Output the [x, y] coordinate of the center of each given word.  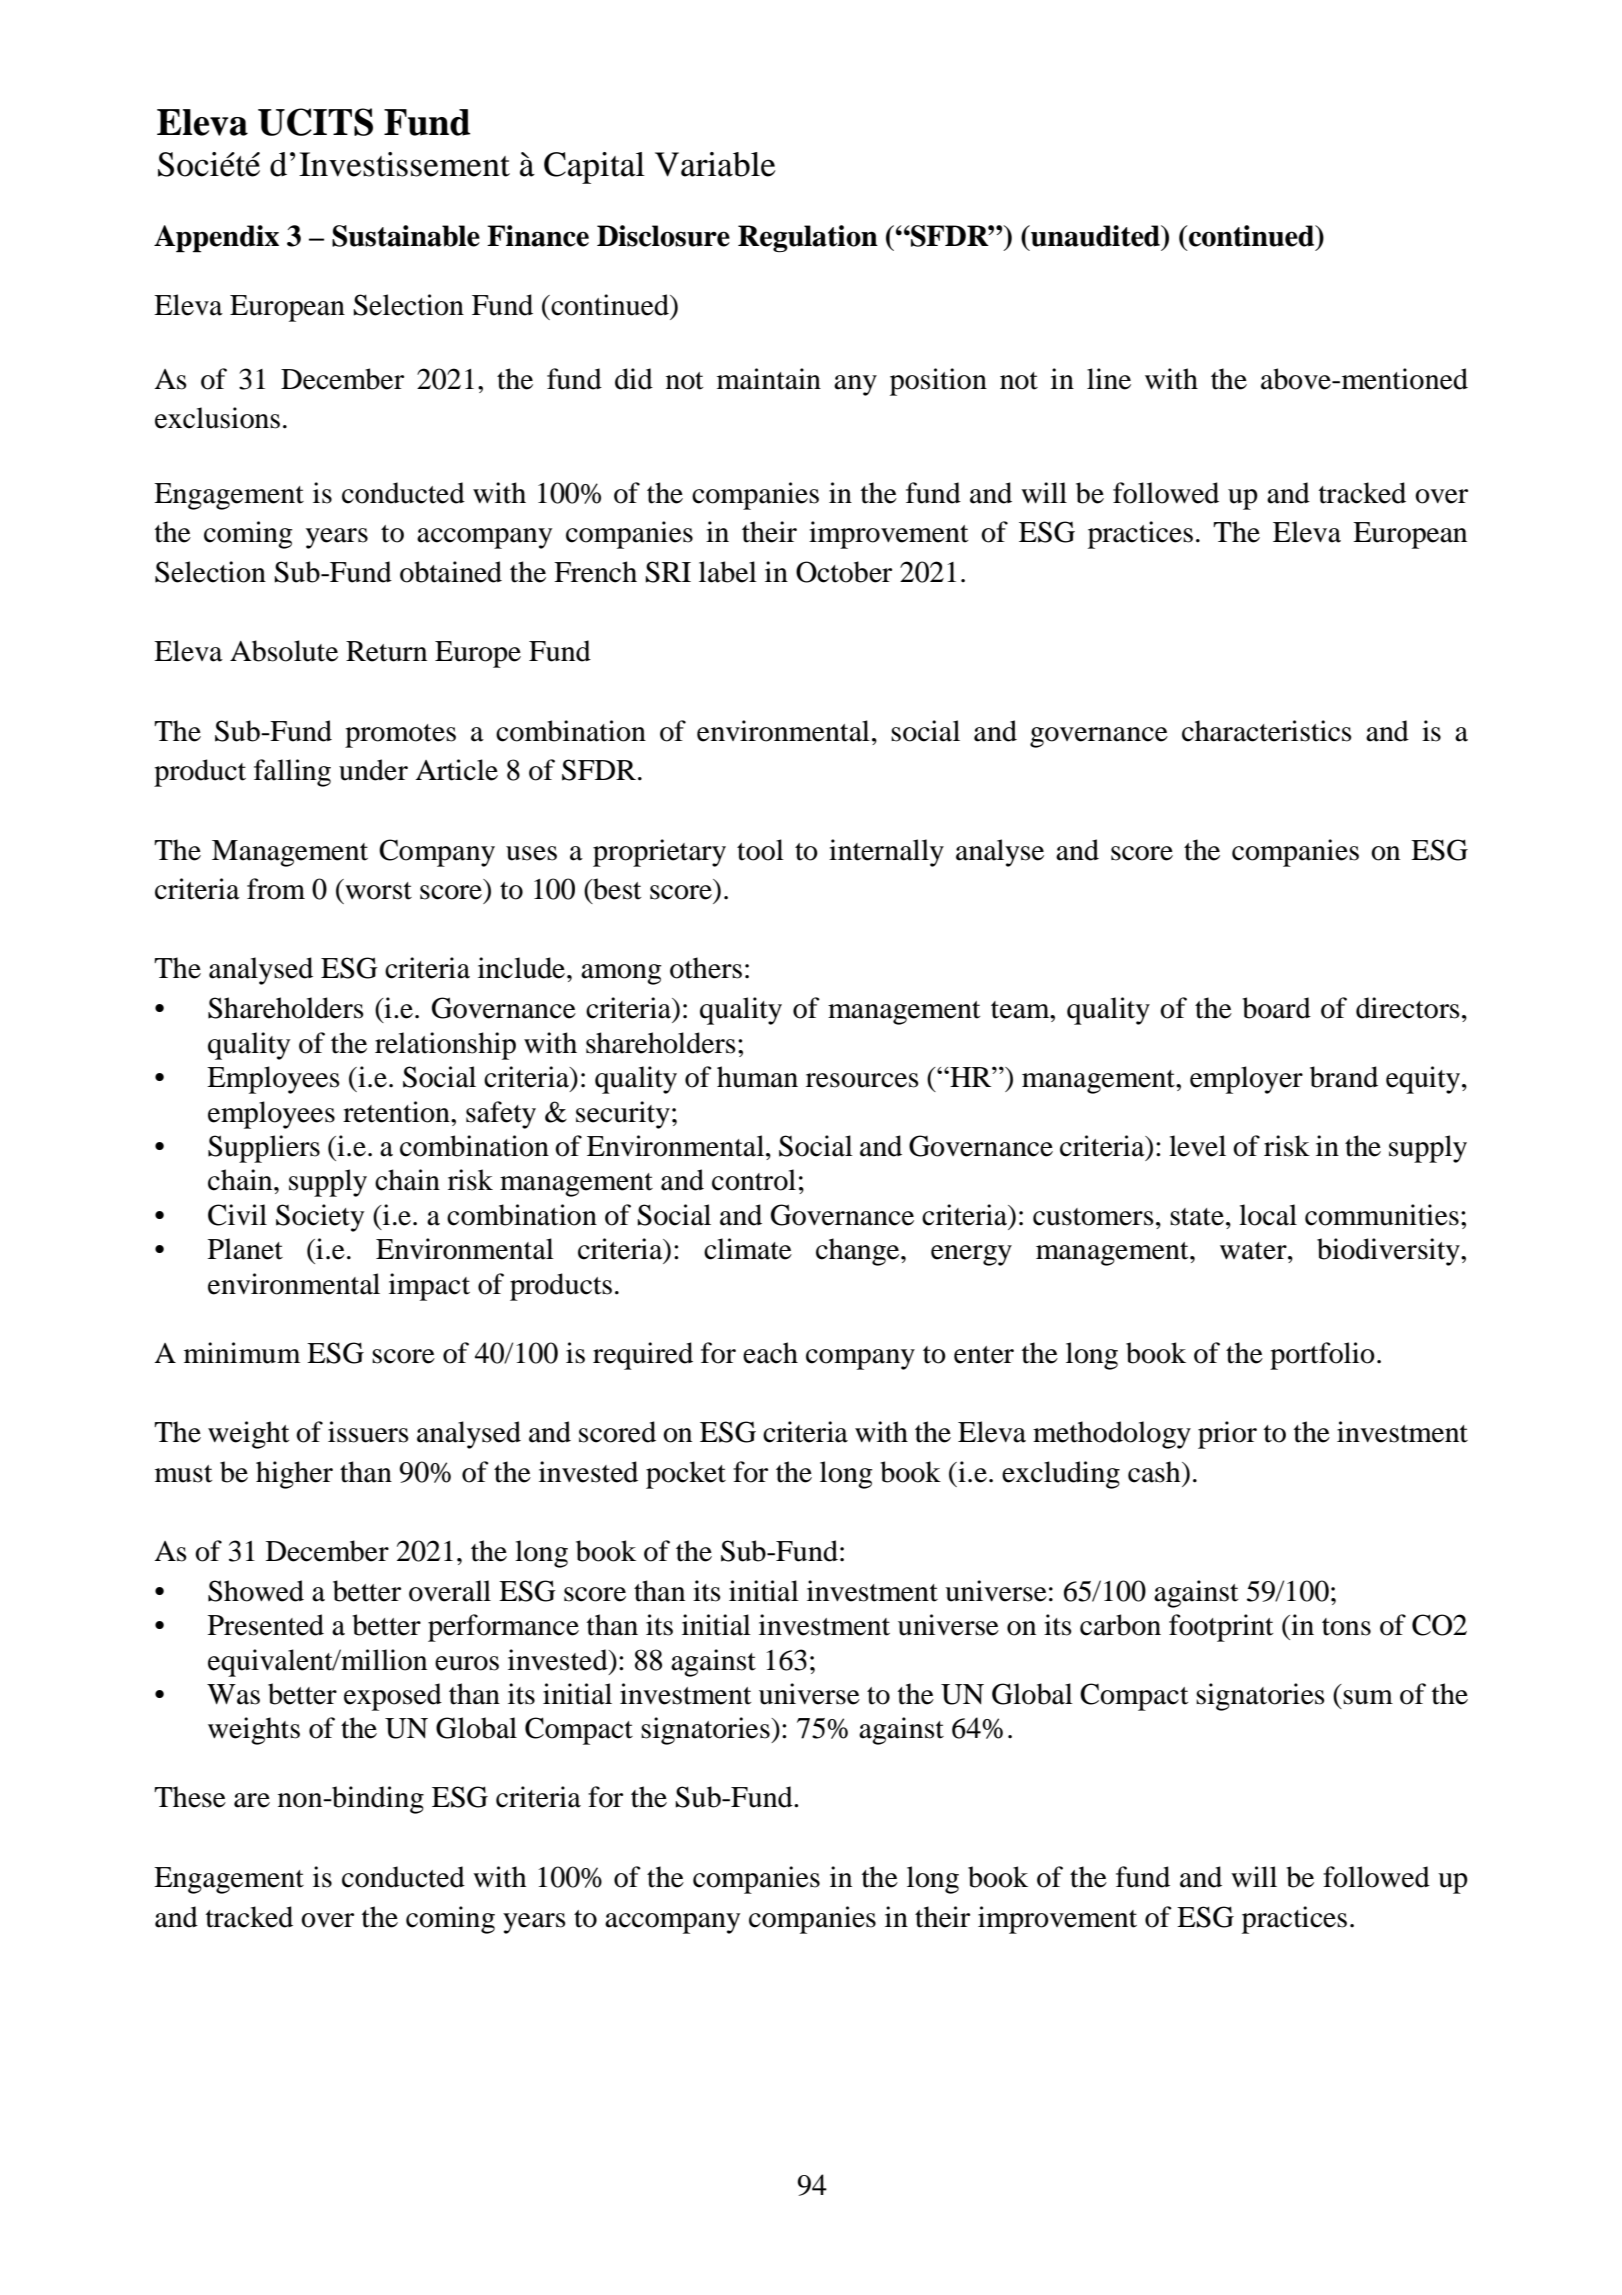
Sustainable [406, 236]
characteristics [1267, 731]
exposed [393, 1697]
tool [760, 850]
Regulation [808, 239]
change [859, 1252]
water [1254, 1251]
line [1109, 379]
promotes [400, 736]
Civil [237, 1215]
